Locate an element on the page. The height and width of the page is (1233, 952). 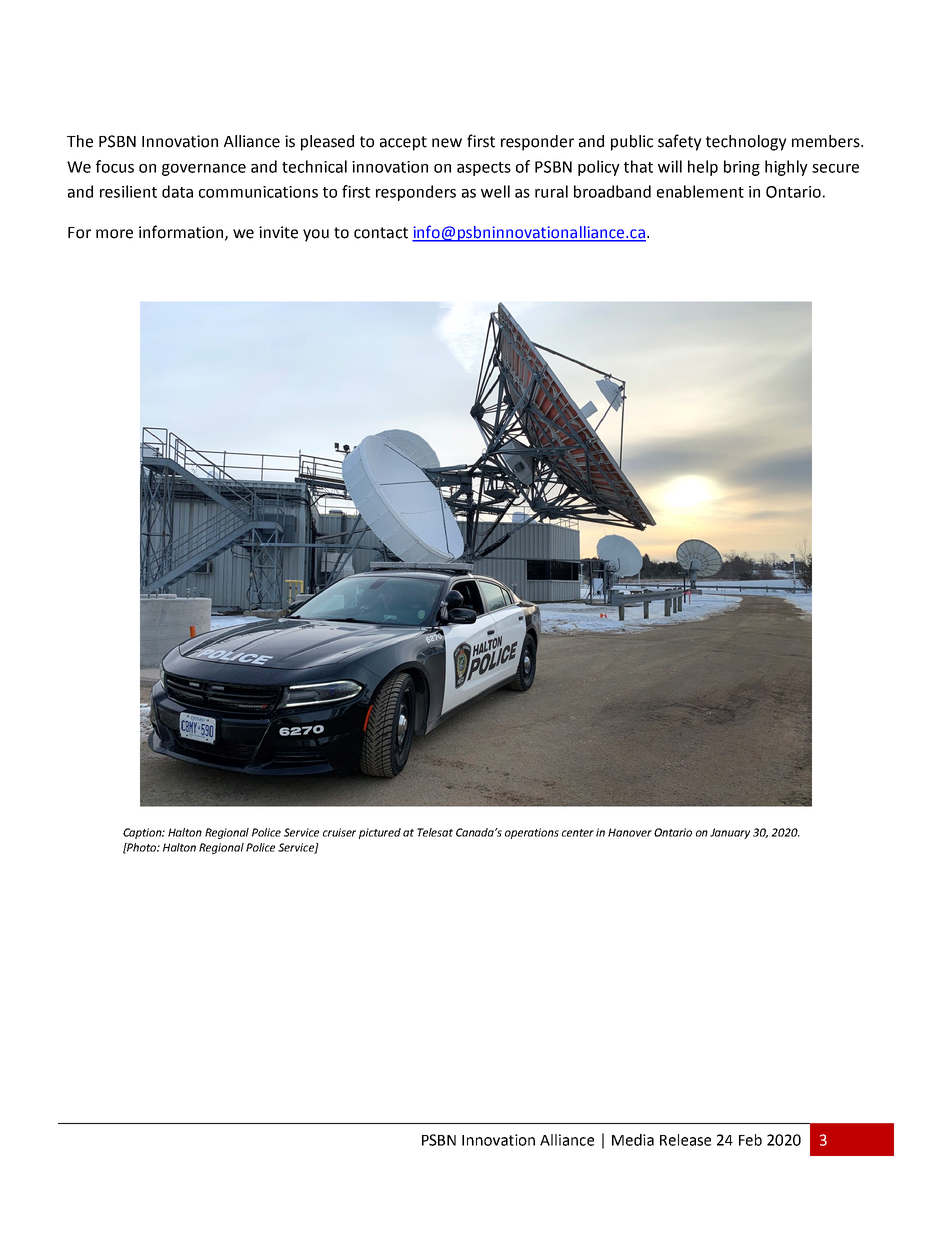
Media is located at coordinates (633, 1140).
